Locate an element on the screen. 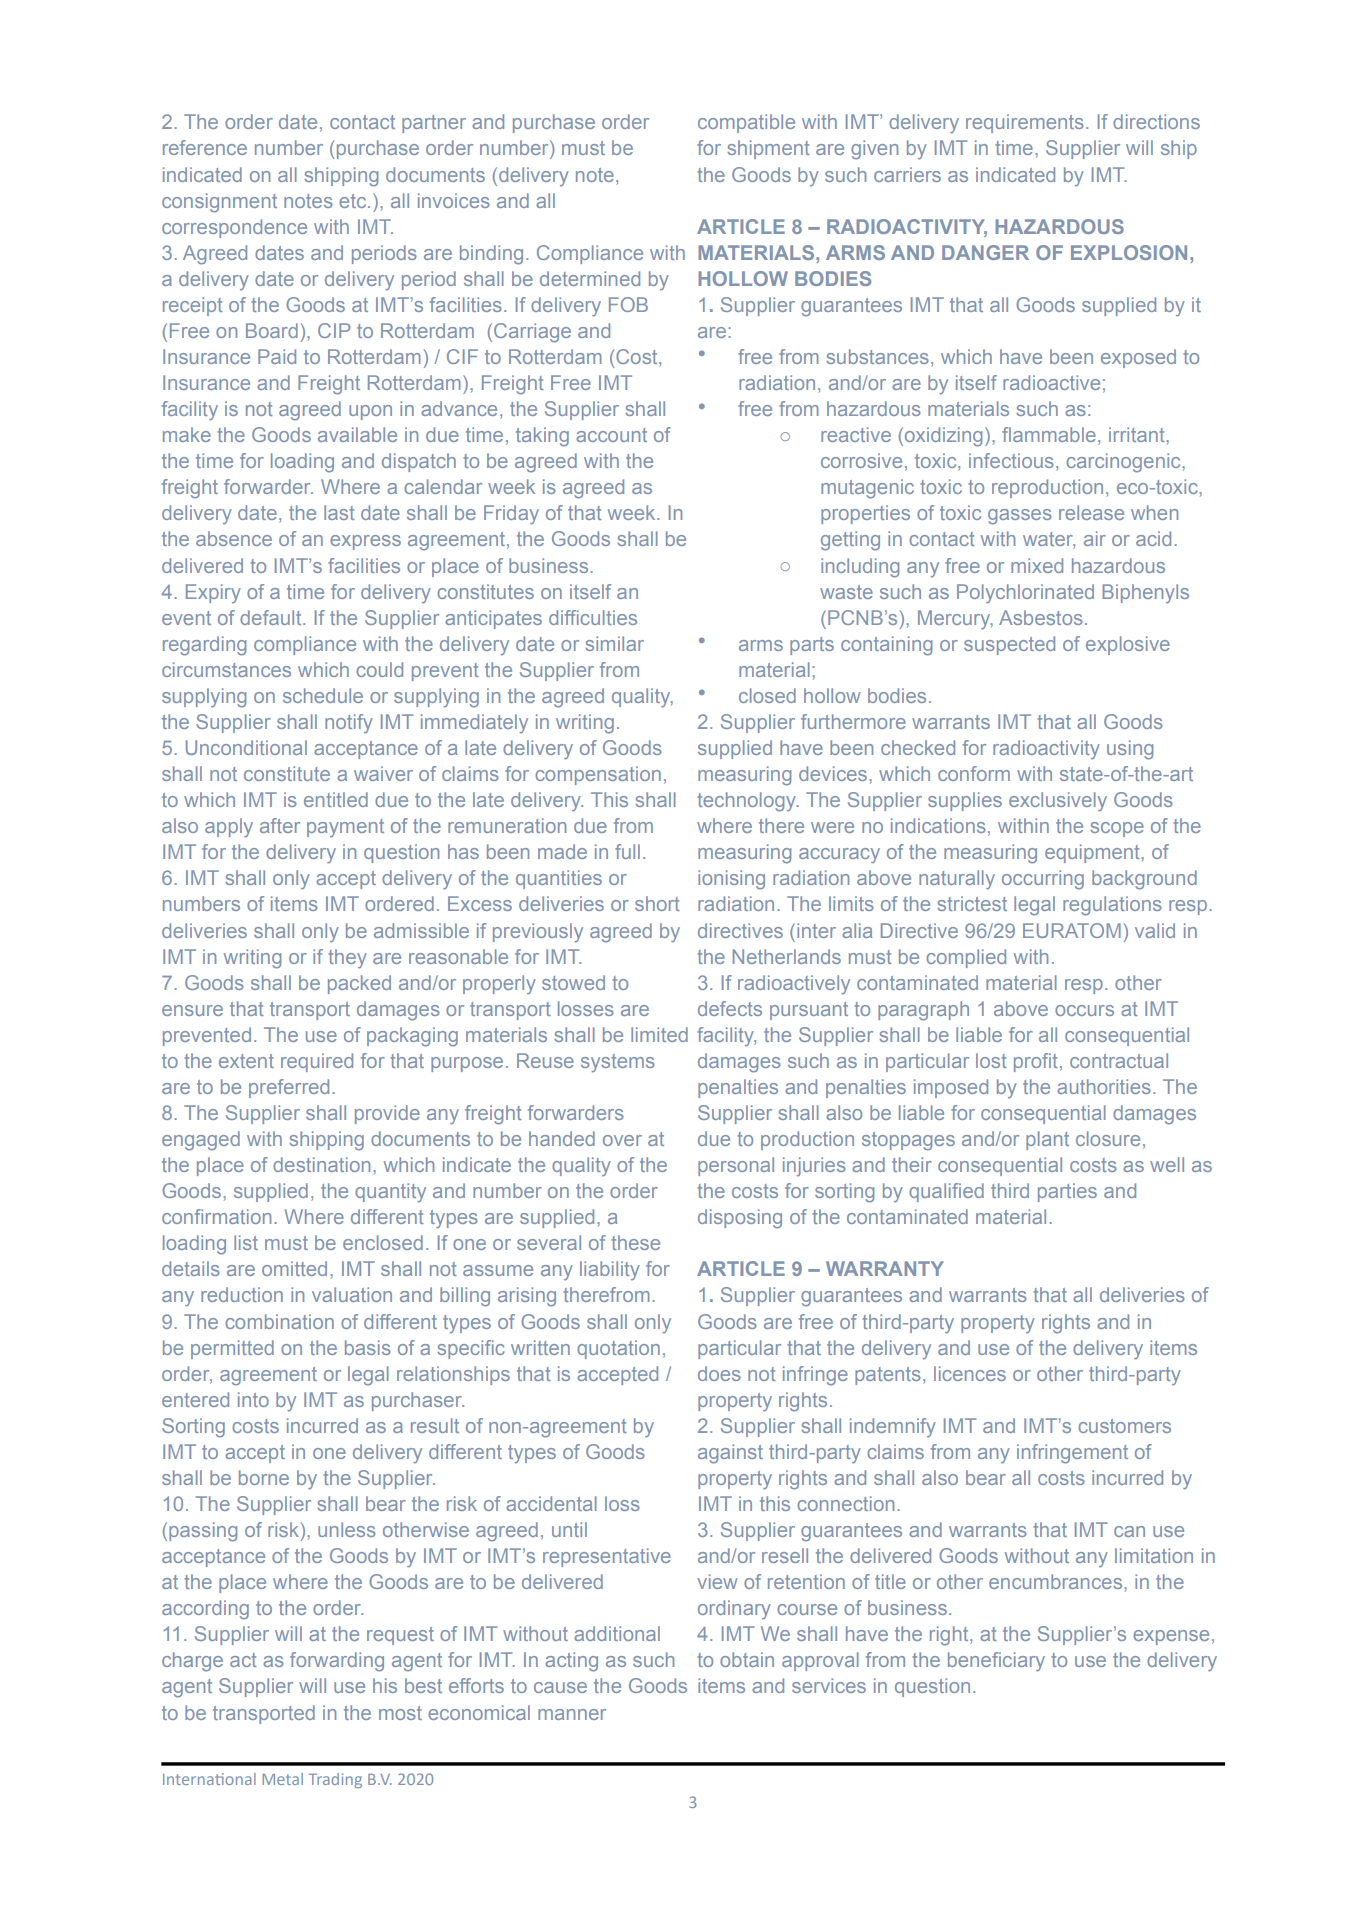  obtain is located at coordinates (747, 1659).
